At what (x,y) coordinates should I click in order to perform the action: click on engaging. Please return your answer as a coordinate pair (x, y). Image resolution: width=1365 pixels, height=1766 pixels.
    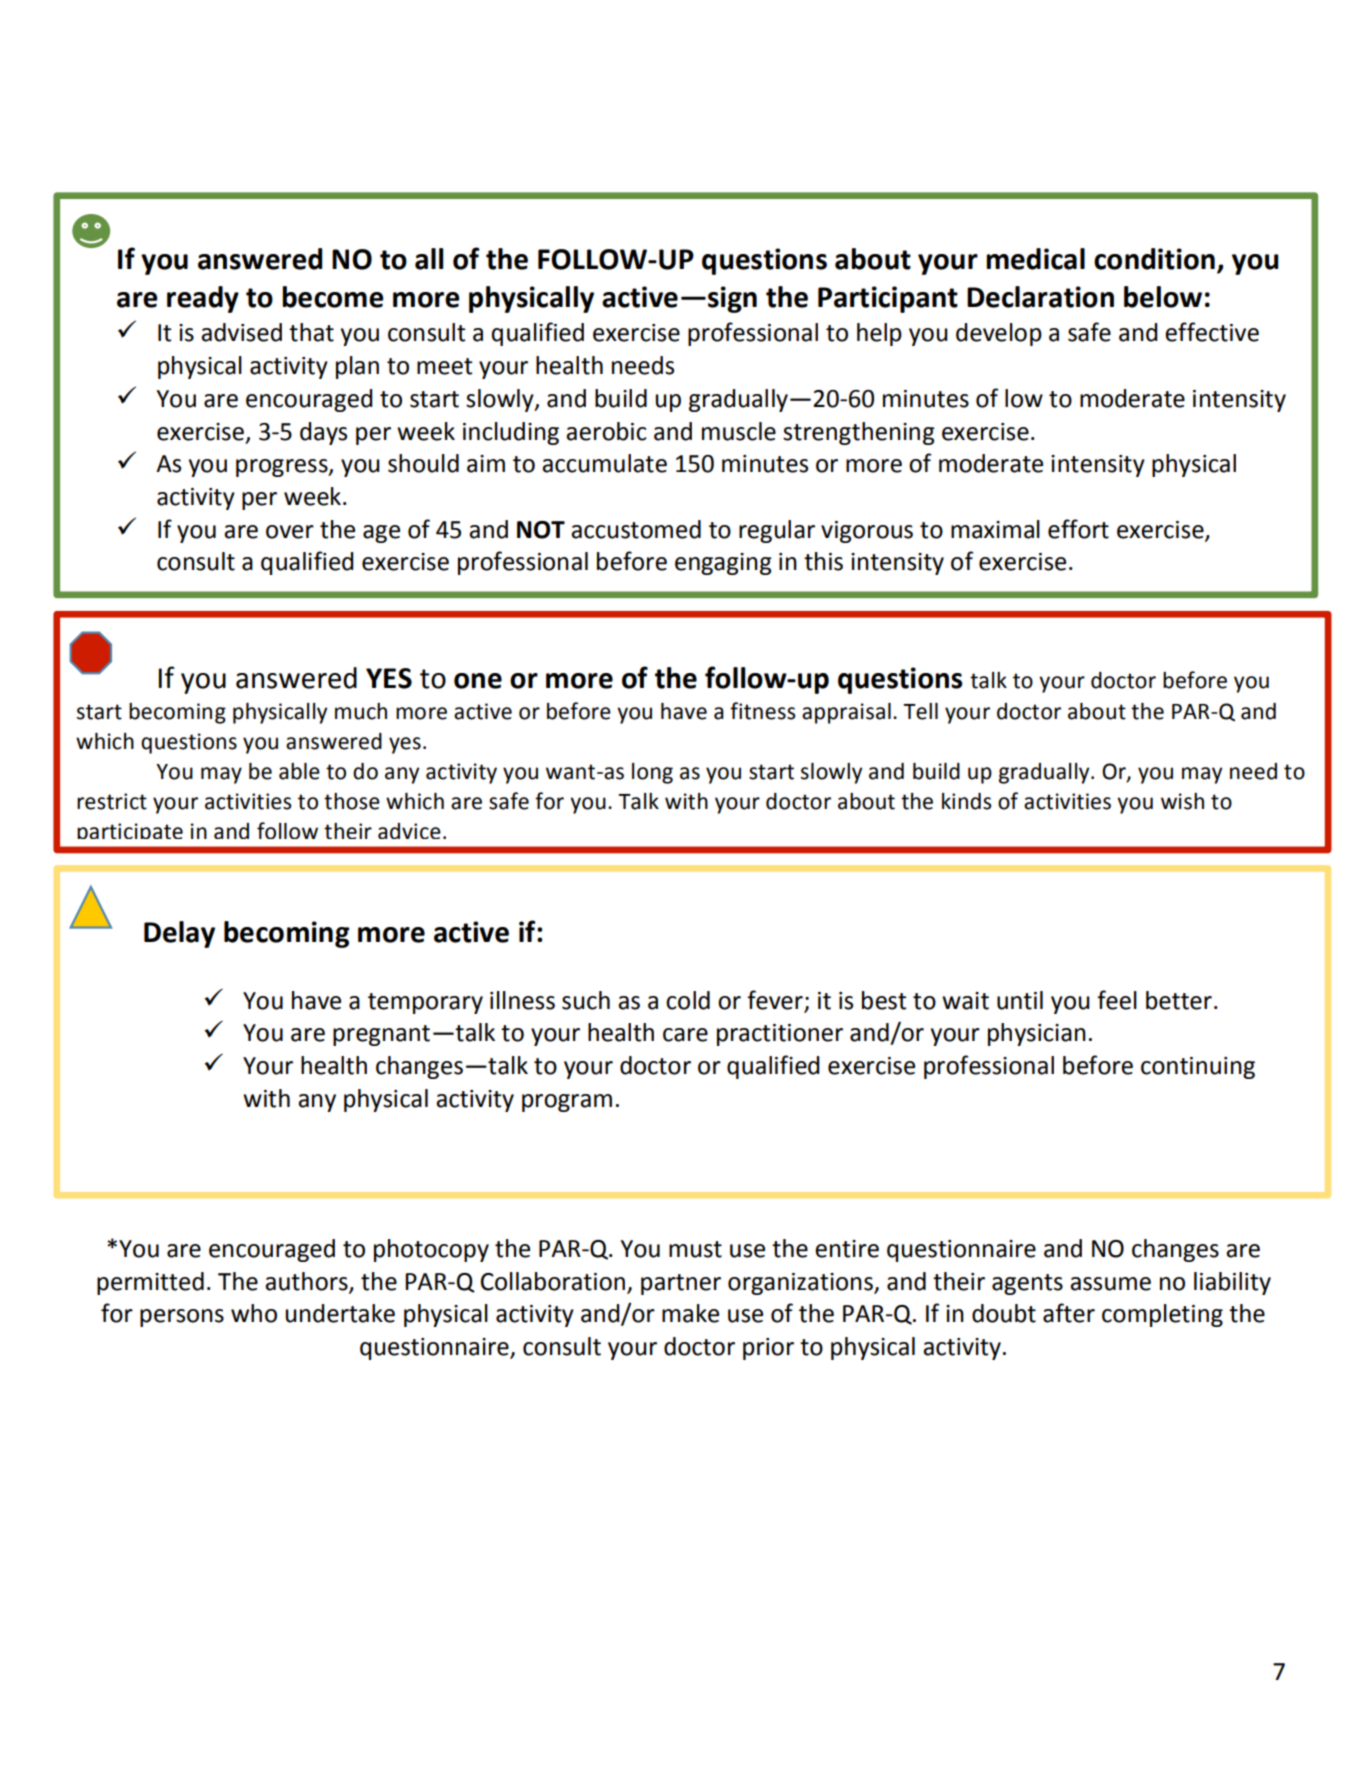
    Looking at the image, I should click on (723, 564).
